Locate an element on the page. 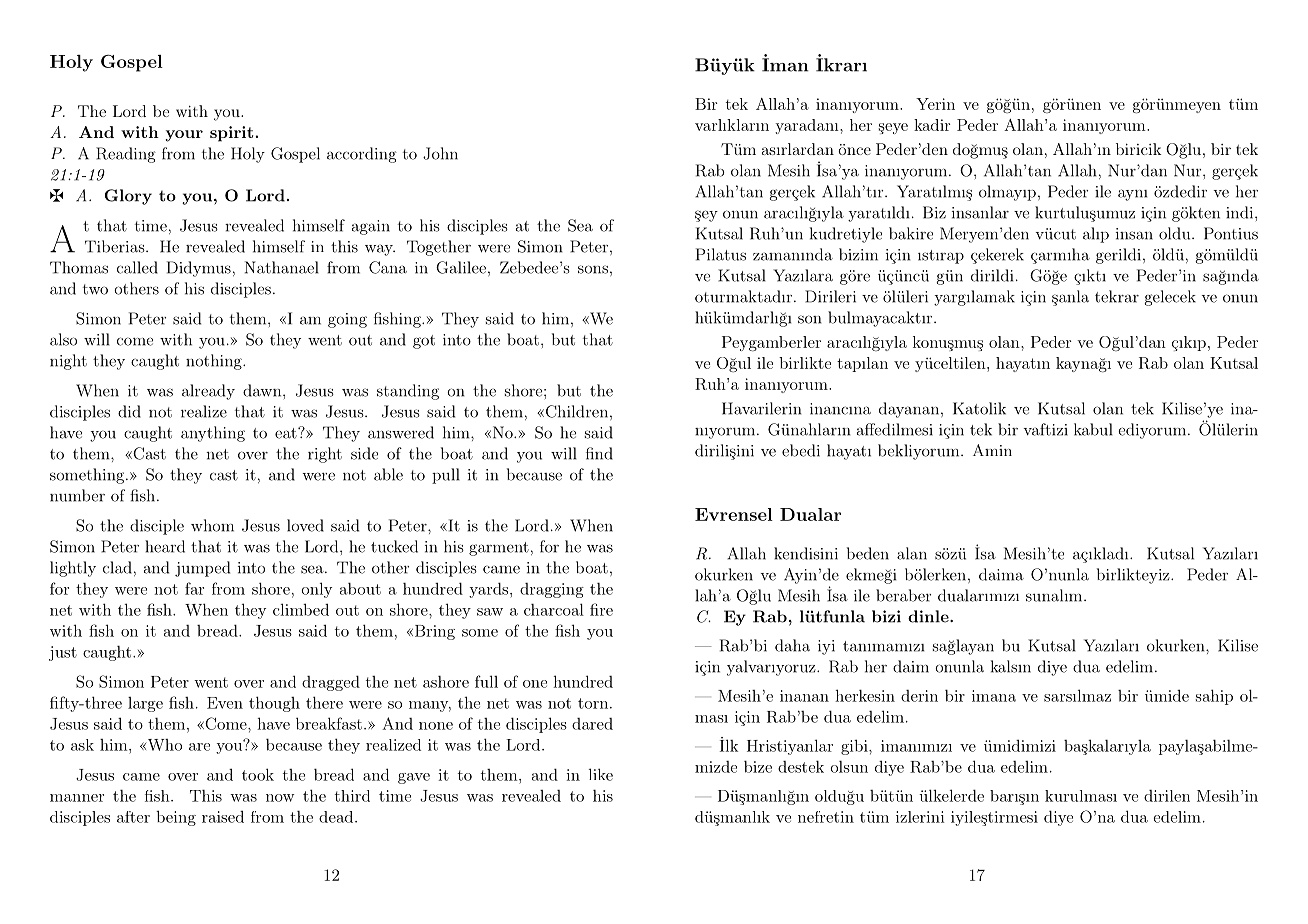 The height and width of the document is (924, 1308). raised is located at coordinates (223, 817).
